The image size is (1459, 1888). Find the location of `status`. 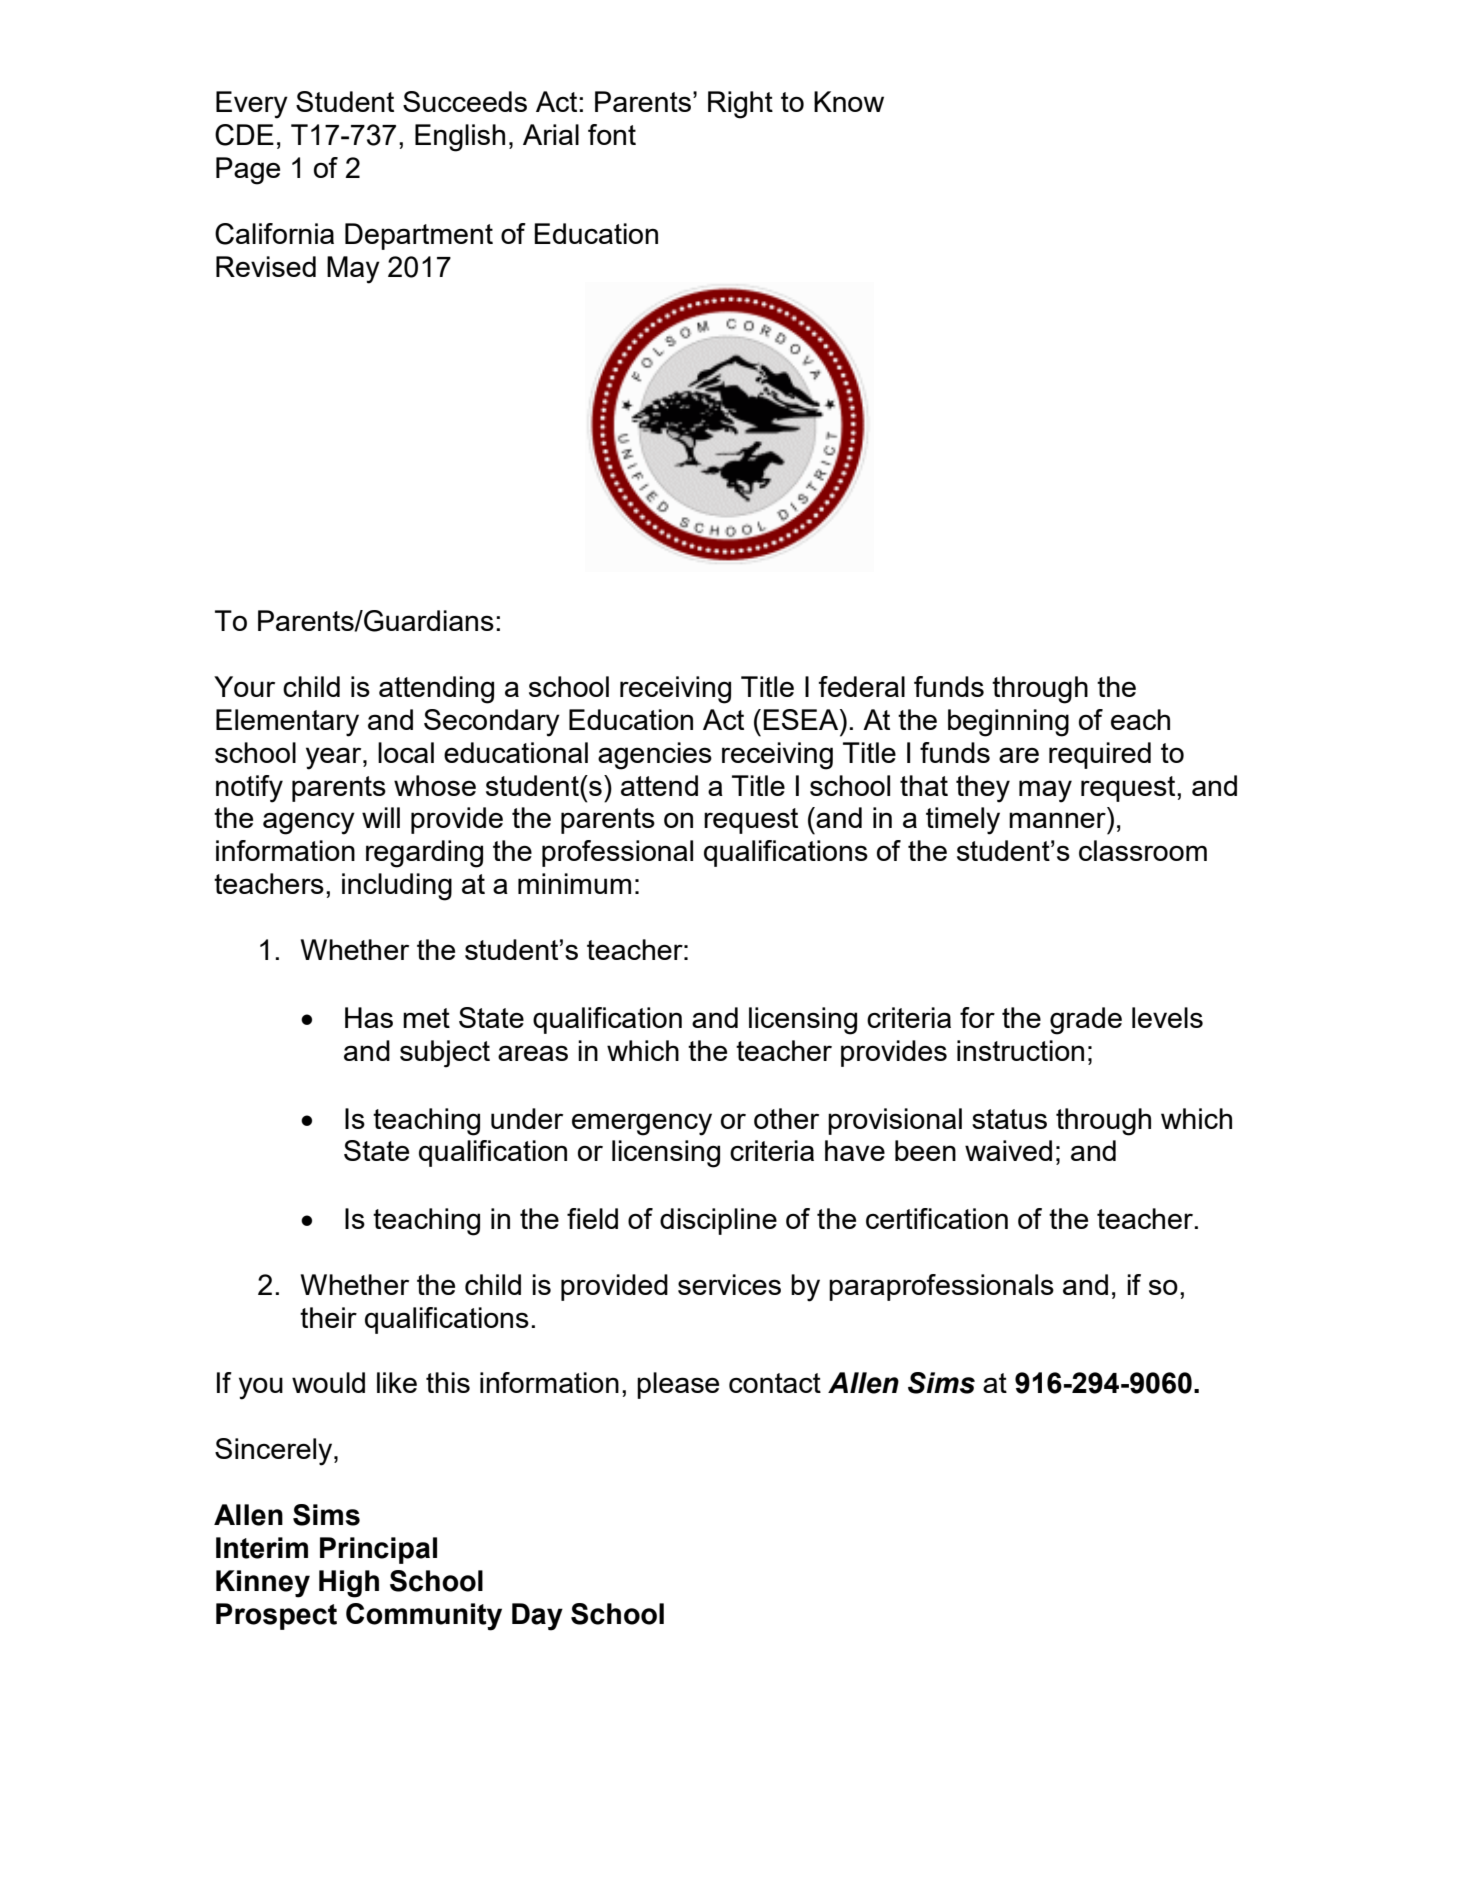

status is located at coordinates (1009, 1119).
